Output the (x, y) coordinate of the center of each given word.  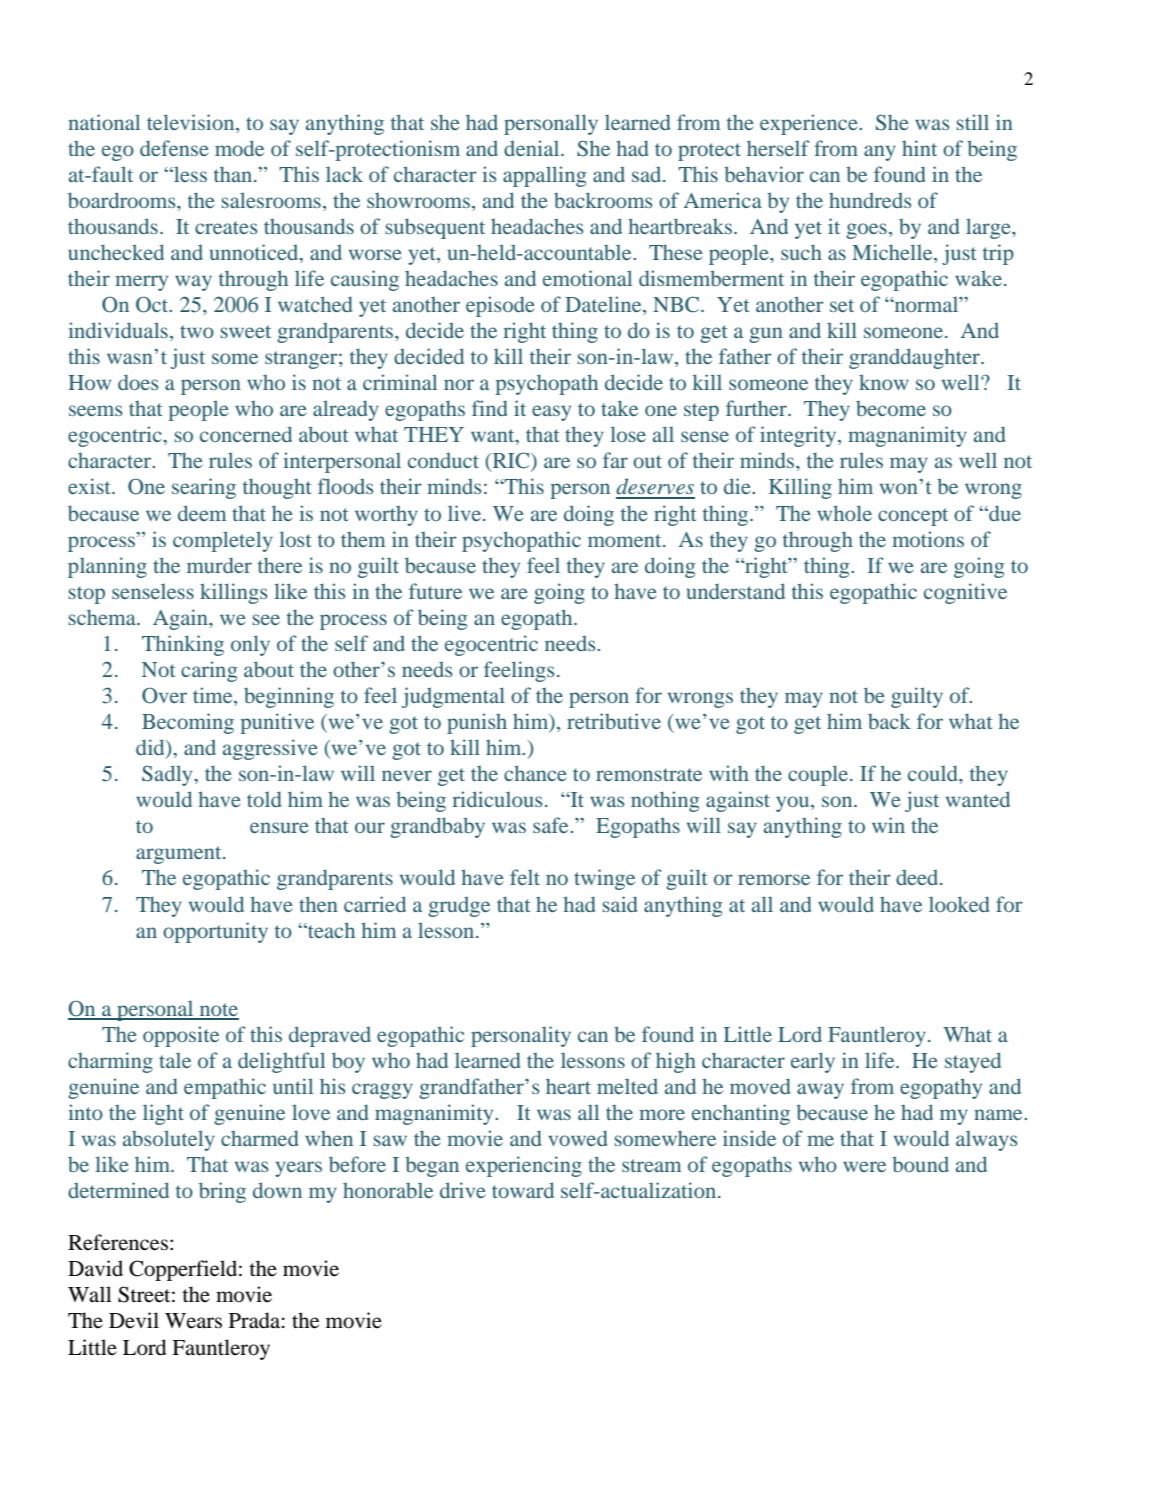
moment (626, 540)
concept (913, 517)
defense (174, 148)
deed (918, 877)
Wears (193, 1321)
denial (533, 148)
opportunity (215, 932)
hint (919, 148)
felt (525, 877)
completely (223, 541)
